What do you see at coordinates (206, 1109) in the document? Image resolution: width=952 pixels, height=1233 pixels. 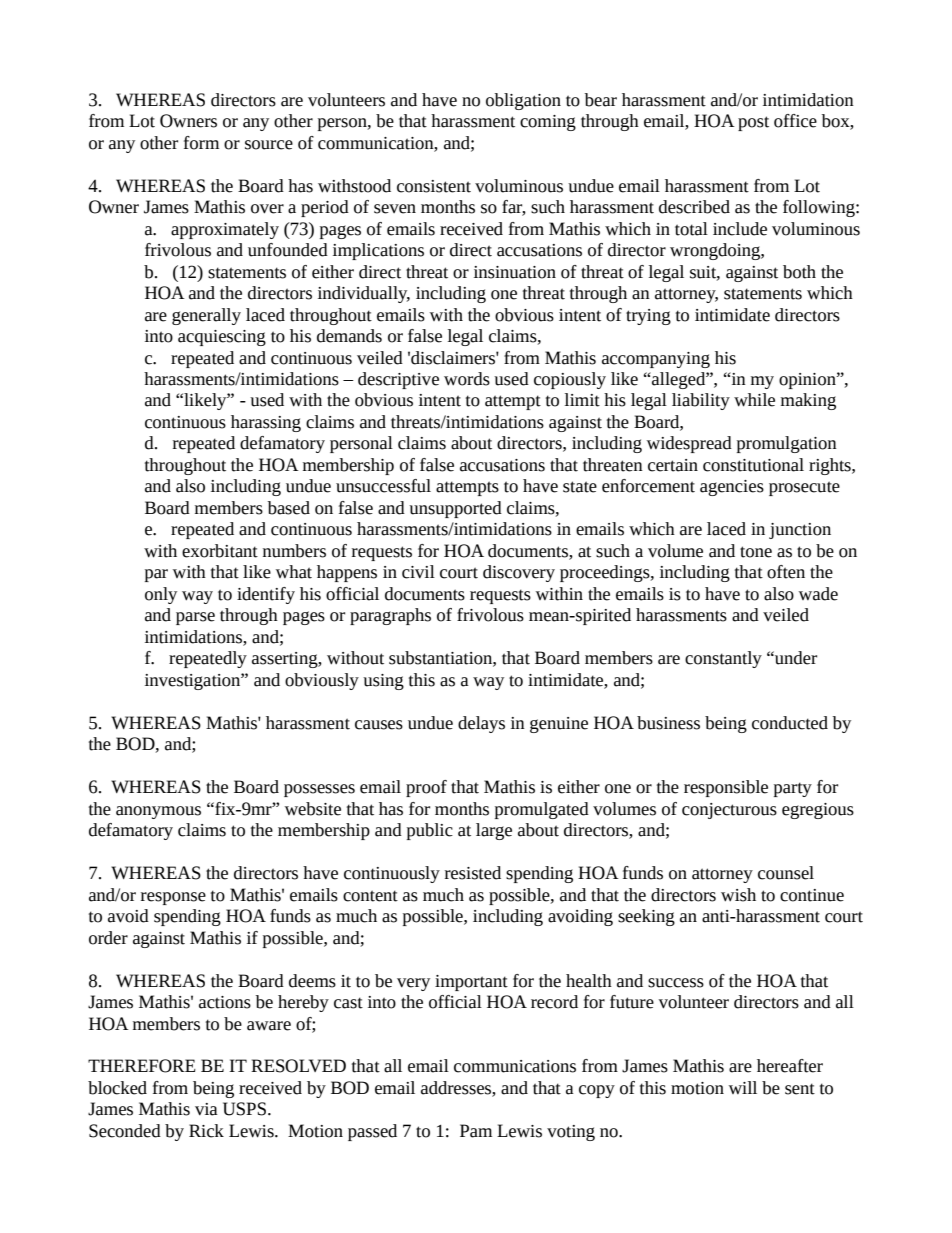 I see `via` at bounding box center [206, 1109].
